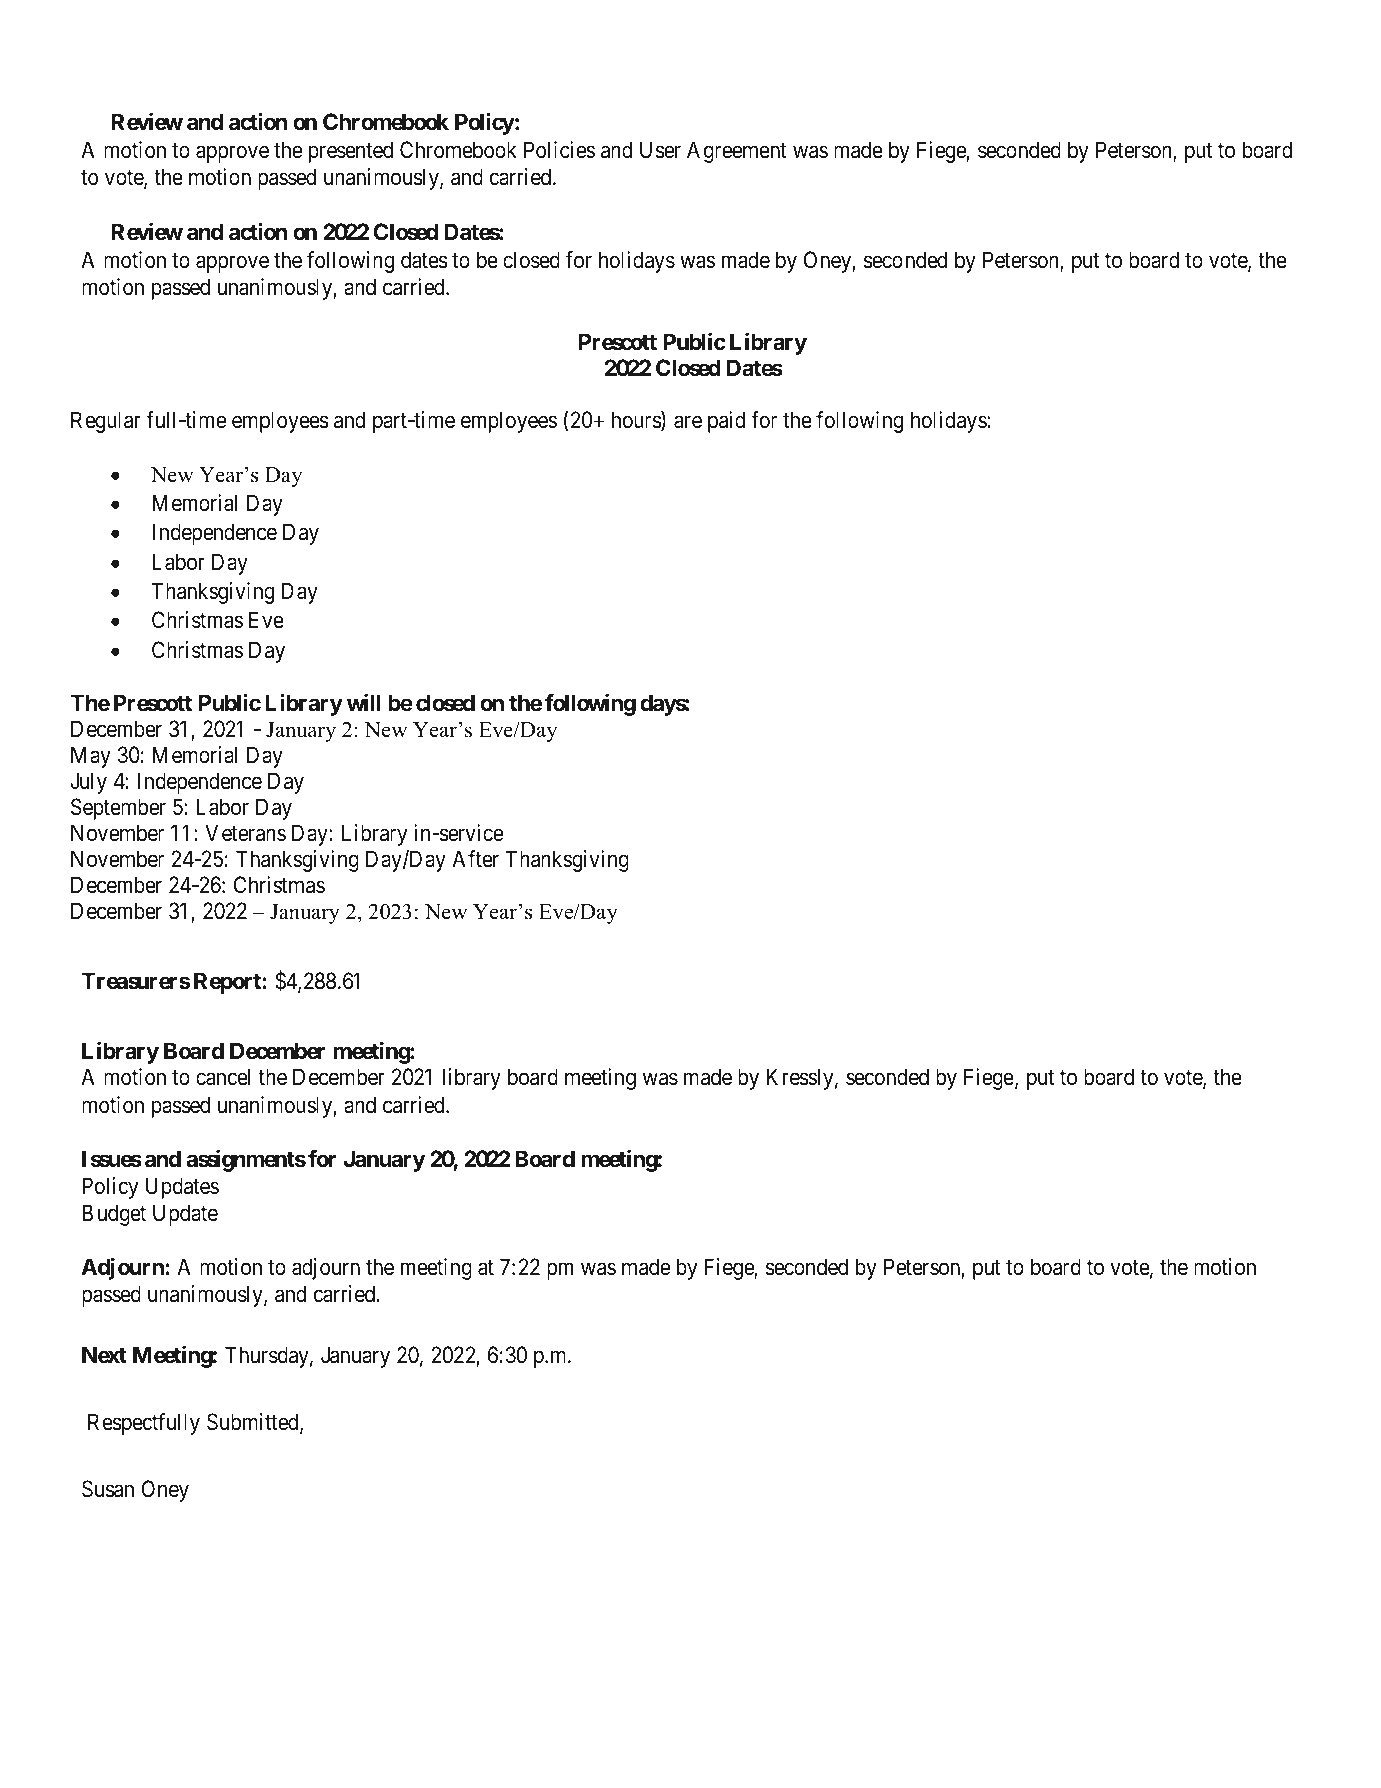 Image resolution: width=1381 pixels, height=1788 pixels. Describe the element at coordinates (104, 1355) in the screenshot. I see `Next` at that location.
